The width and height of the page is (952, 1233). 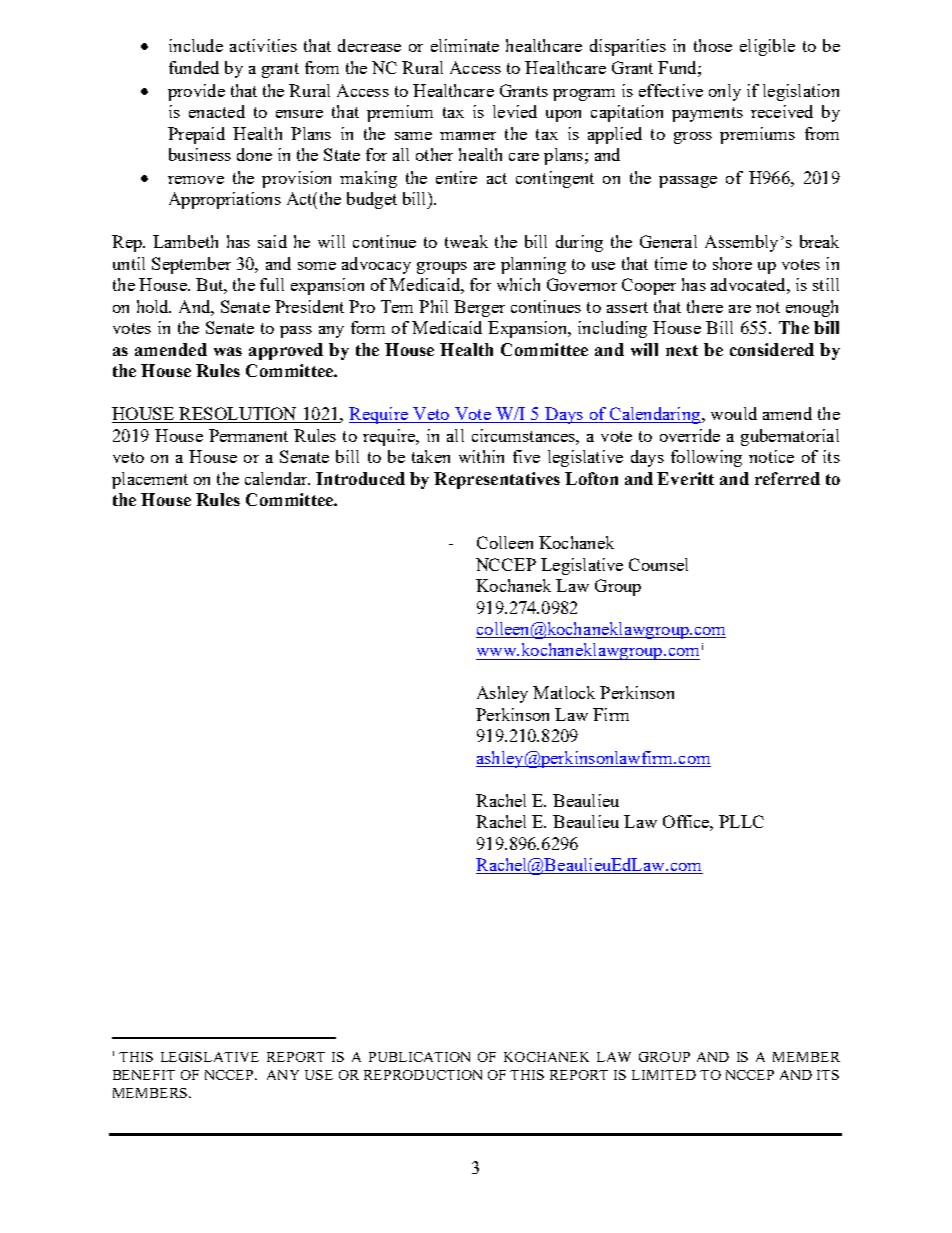 I want to click on BENEFIT, so click(x=144, y=1075).
